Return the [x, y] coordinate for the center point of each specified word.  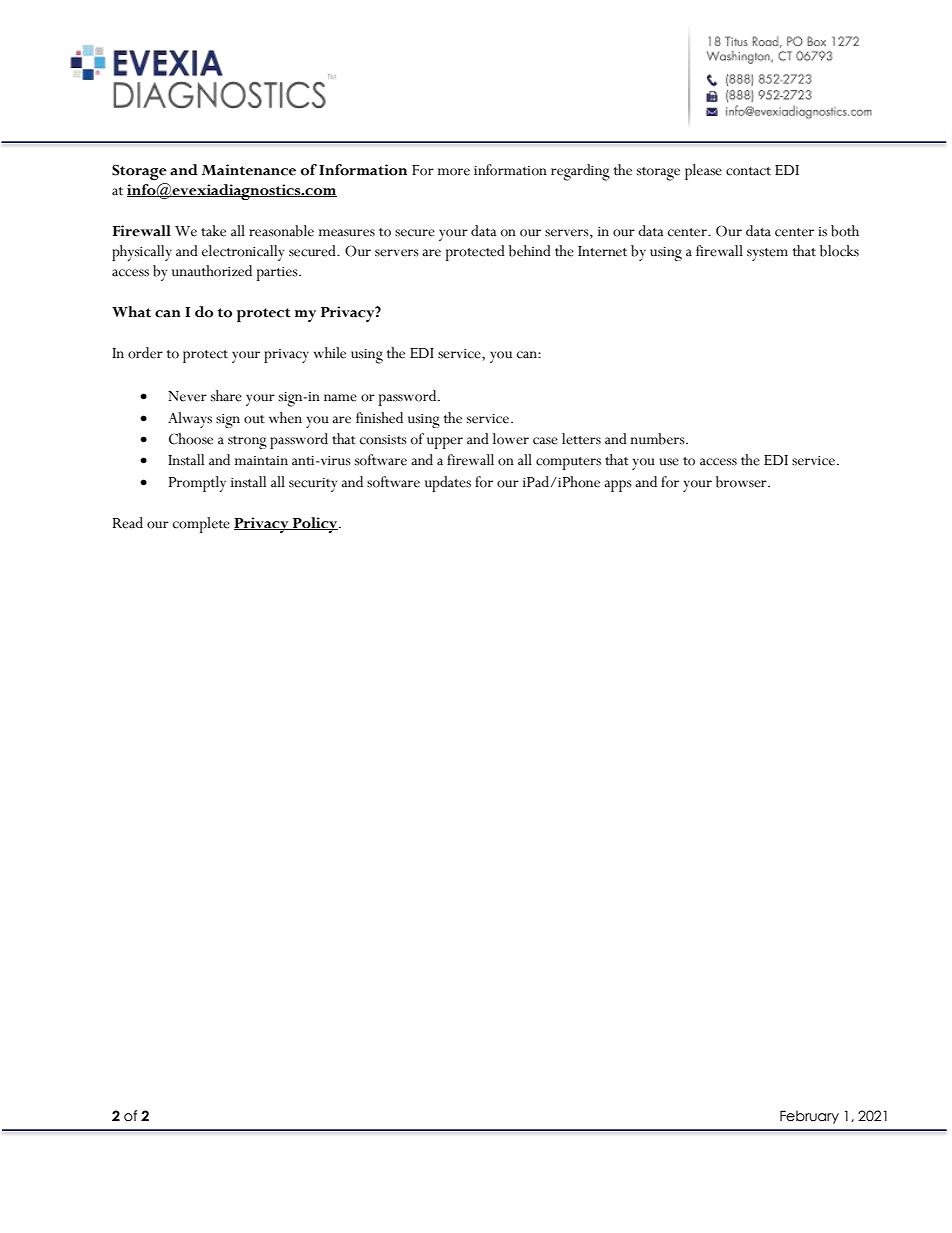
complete [201, 525]
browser [742, 482]
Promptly [197, 484]
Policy [315, 525]
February [809, 1117]
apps [618, 486]
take [213, 231]
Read [128, 523]
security [313, 485]
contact [748, 171]
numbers [659, 439]
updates [448, 484]
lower [511, 439]
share [226, 396]
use [669, 462]
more [454, 172]
